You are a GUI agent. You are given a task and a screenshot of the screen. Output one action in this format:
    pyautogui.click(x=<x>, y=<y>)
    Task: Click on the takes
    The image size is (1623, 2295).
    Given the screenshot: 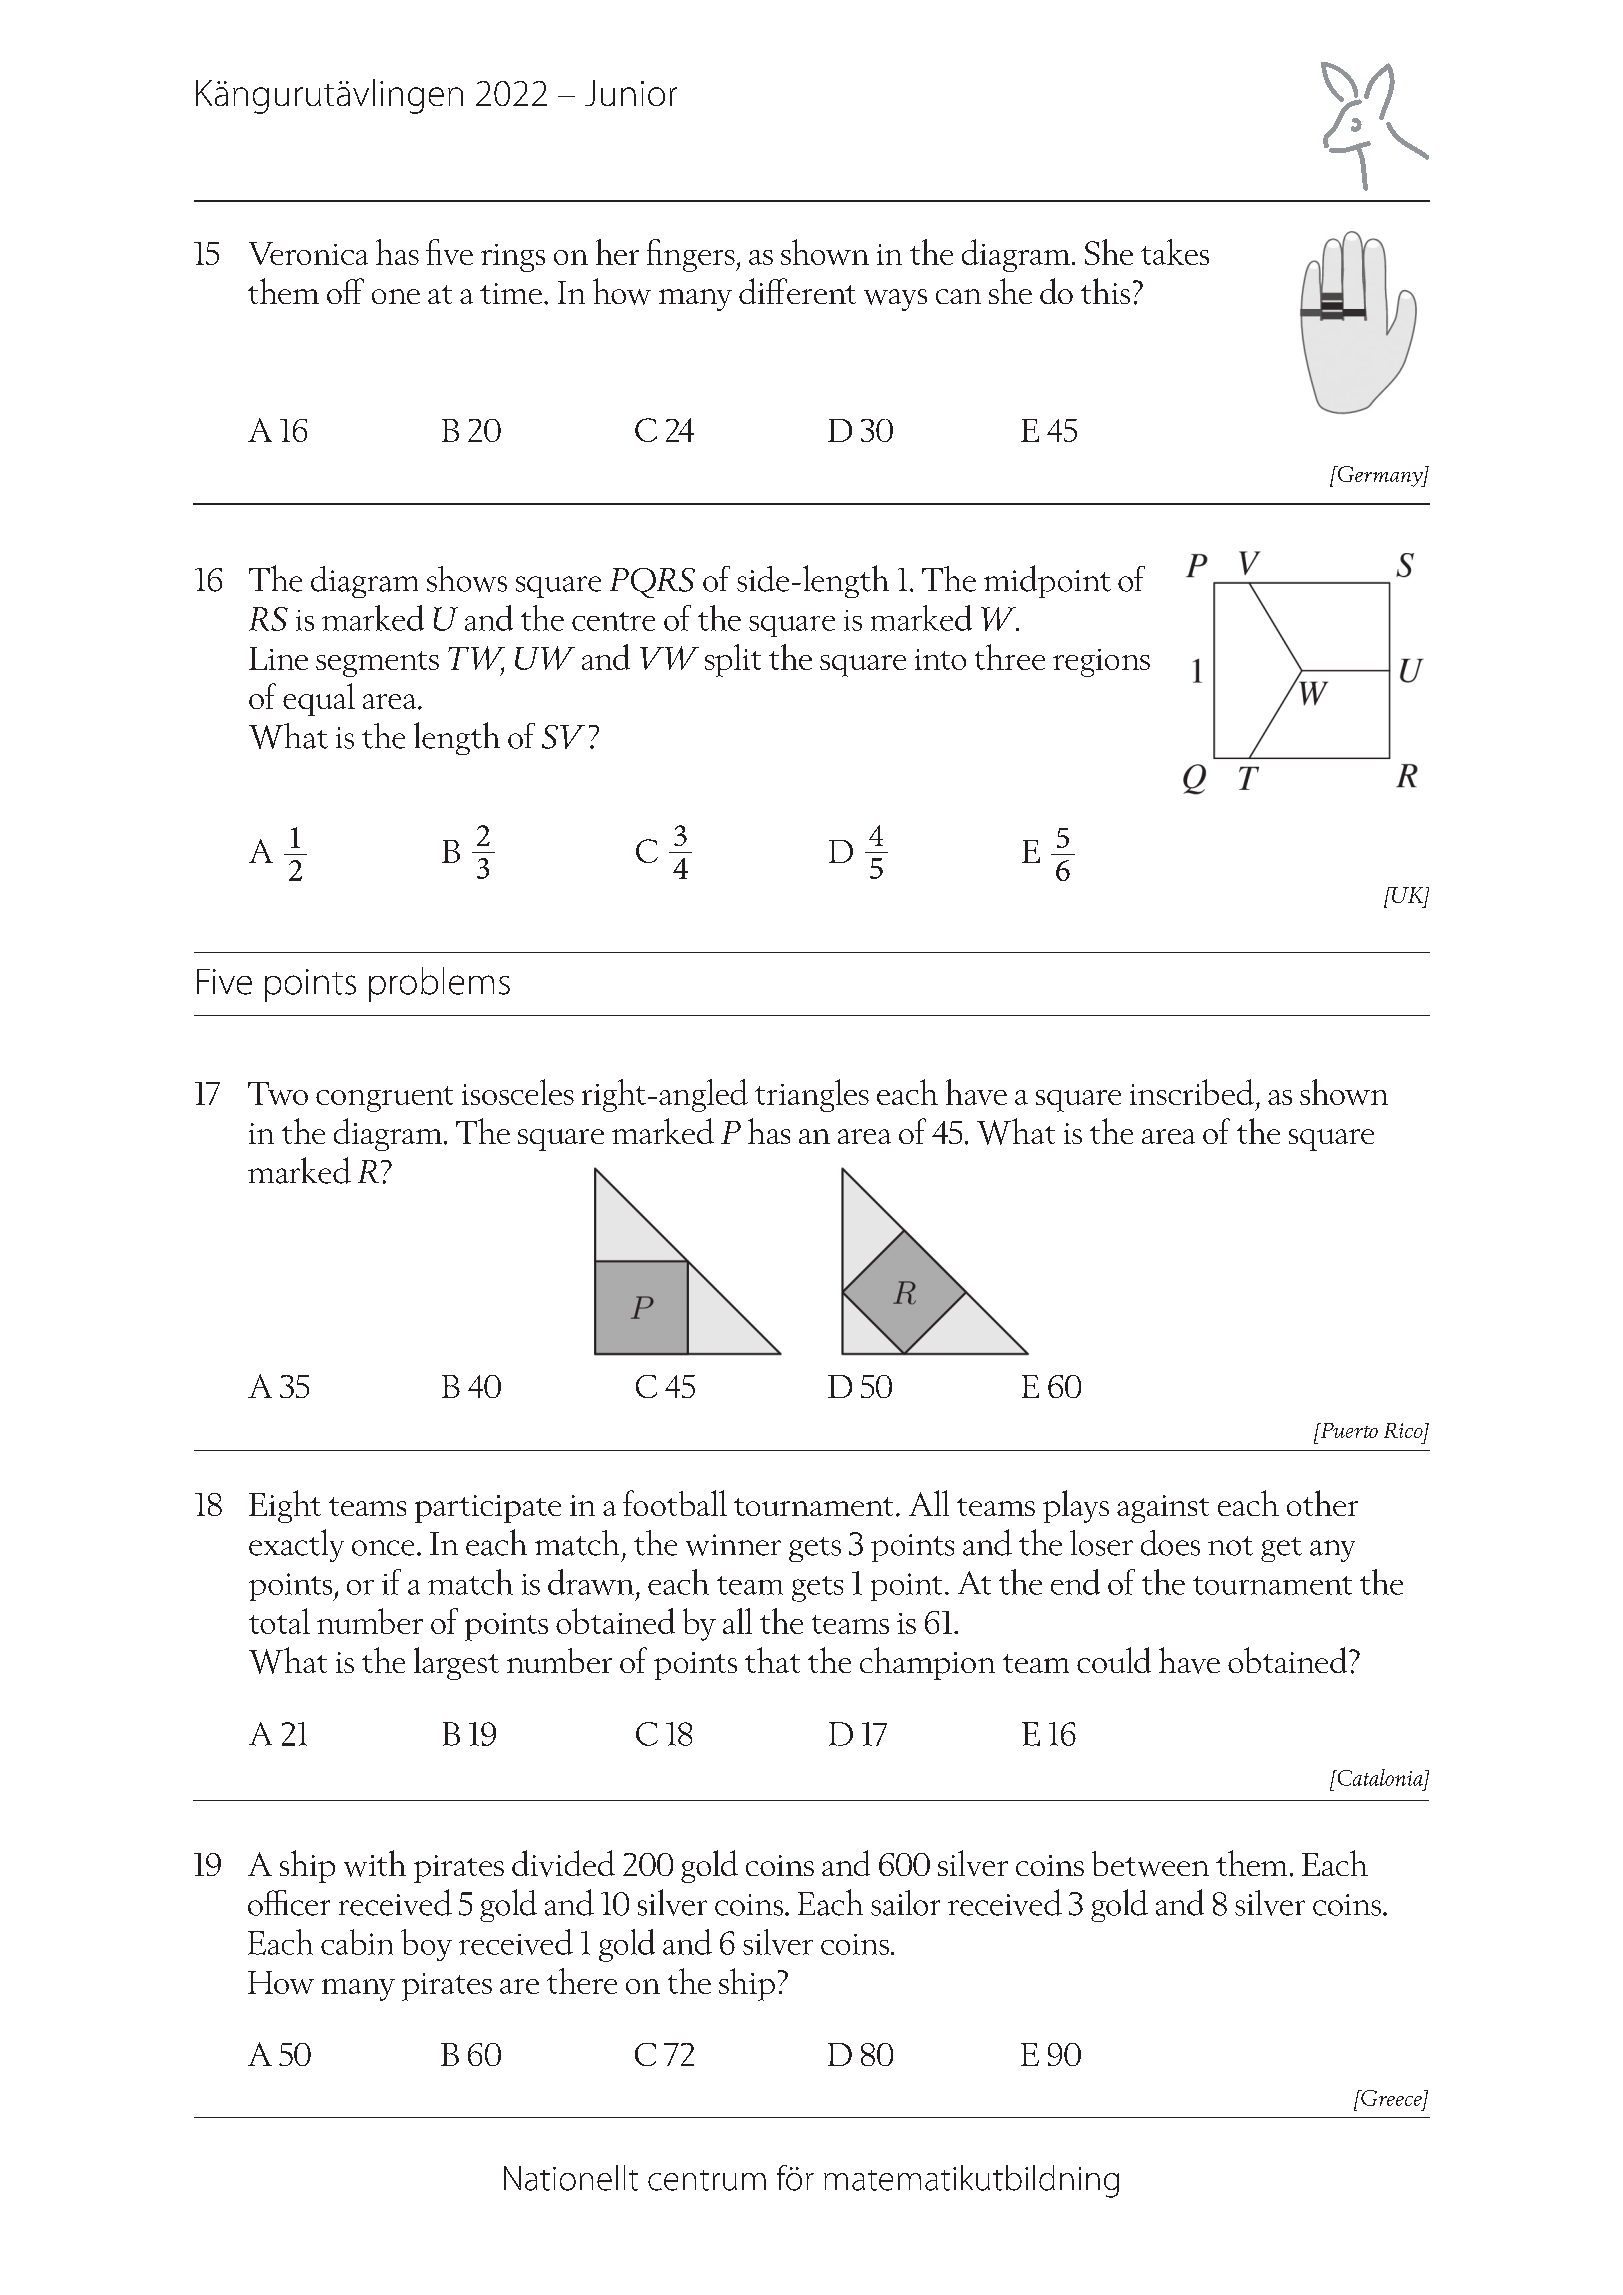 What is the action you would take?
    pyautogui.click(x=1175, y=252)
